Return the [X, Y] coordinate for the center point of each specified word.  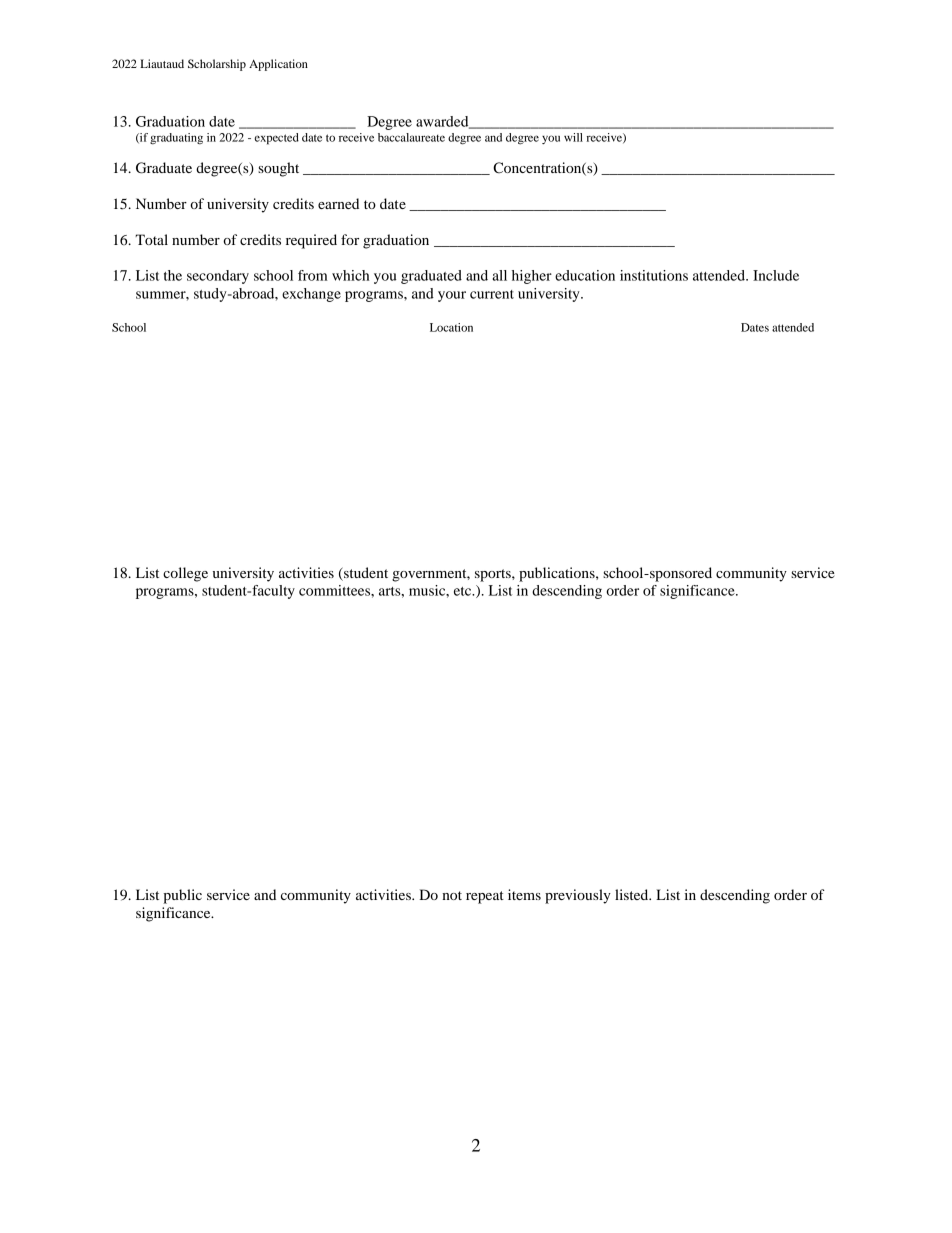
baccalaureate [411, 137]
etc [464, 591]
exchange [311, 295]
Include [776, 275]
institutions [654, 275]
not [452, 895]
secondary [218, 277]
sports [494, 575]
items [524, 894]
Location [451, 327]
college [185, 574]
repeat [485, 897]
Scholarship [217, 65]
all [499, 275]
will [573, 137]
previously [578, 896]
